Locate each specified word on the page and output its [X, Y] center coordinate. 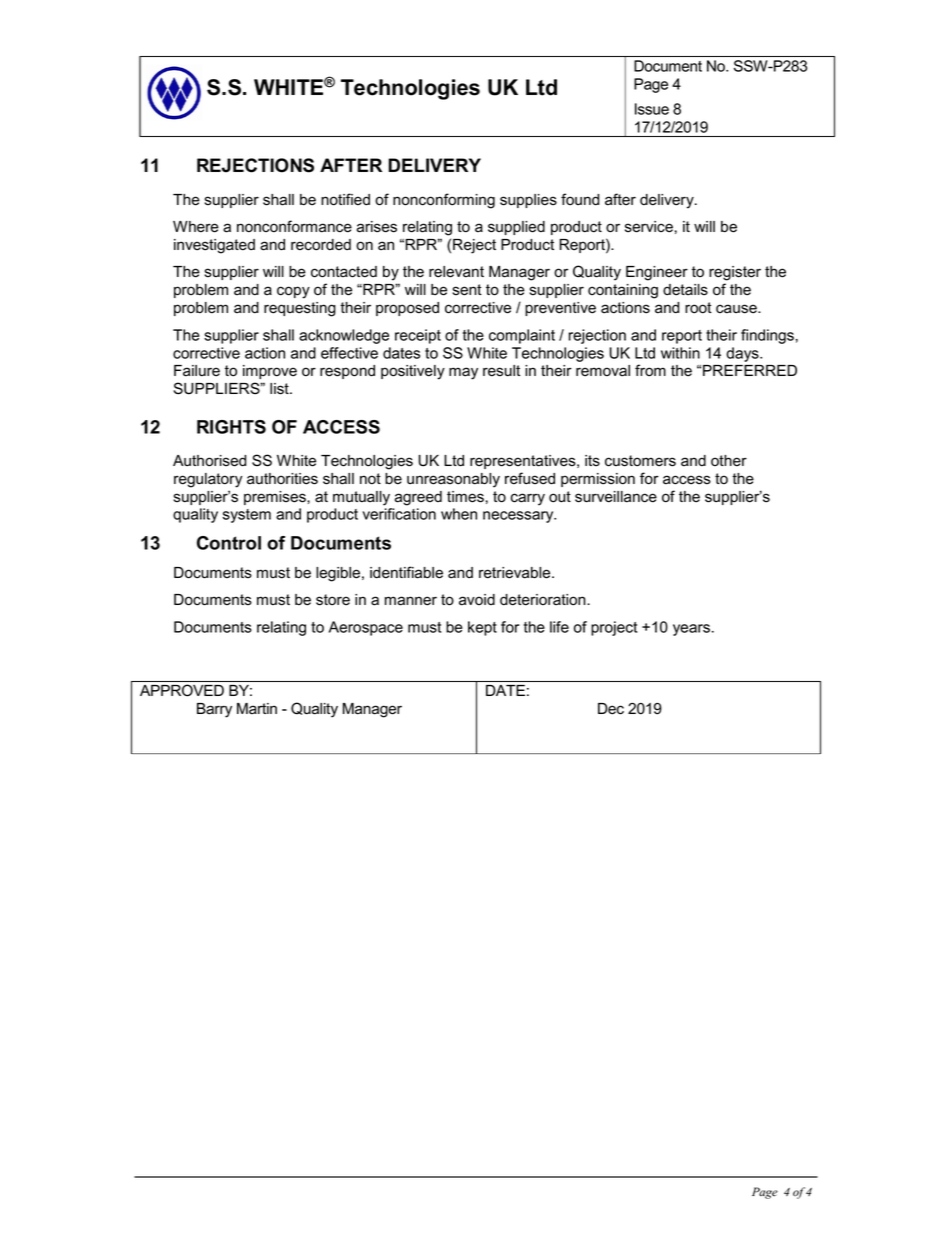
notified [345, 199]
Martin [257, 709]
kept [482, 628]
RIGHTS [231, 427]
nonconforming [444, 201]
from [650, 370]
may [463, 373]
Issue [652, 109]
